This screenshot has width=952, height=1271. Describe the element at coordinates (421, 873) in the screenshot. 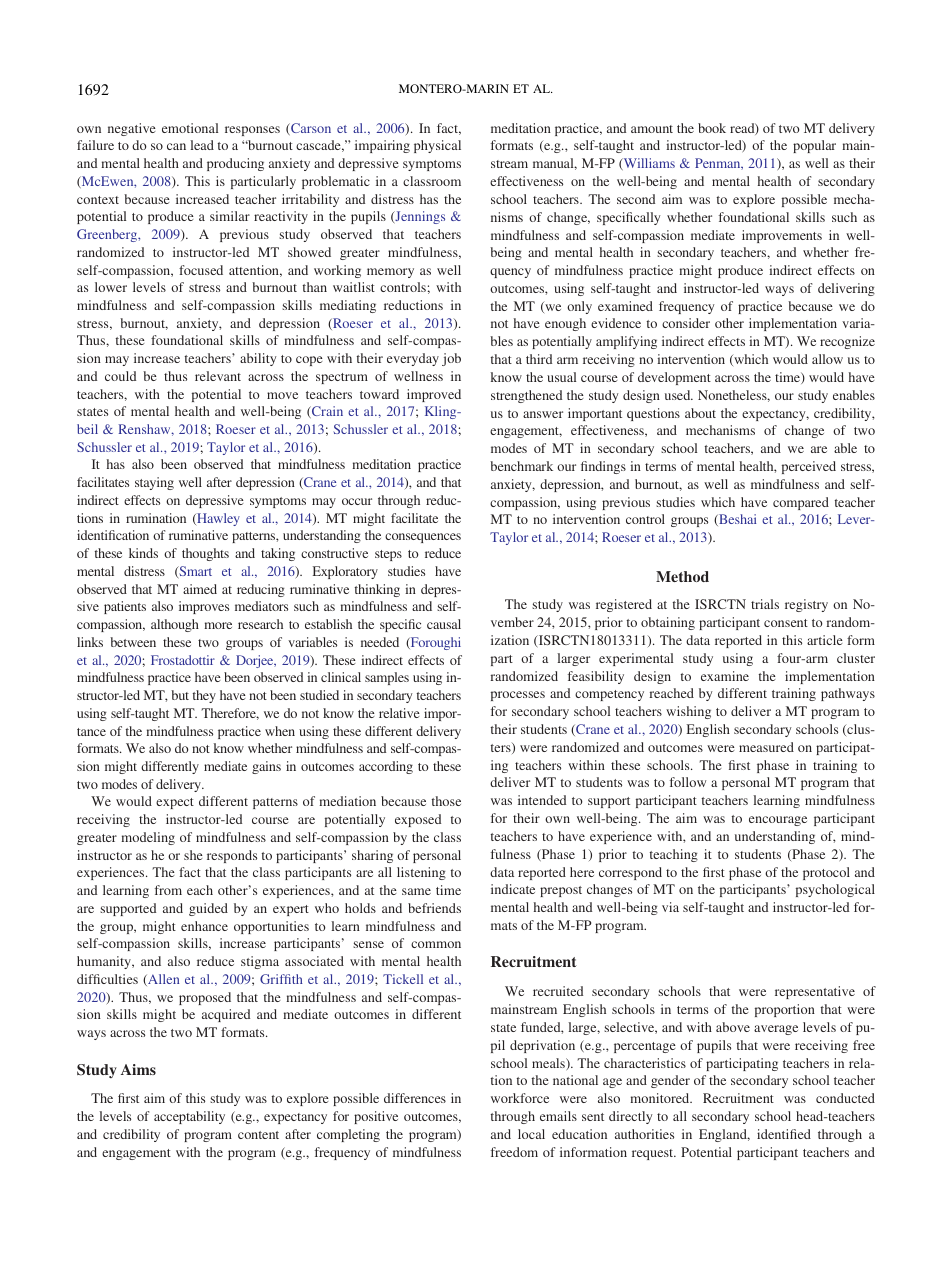

I see `listening` at that location.
